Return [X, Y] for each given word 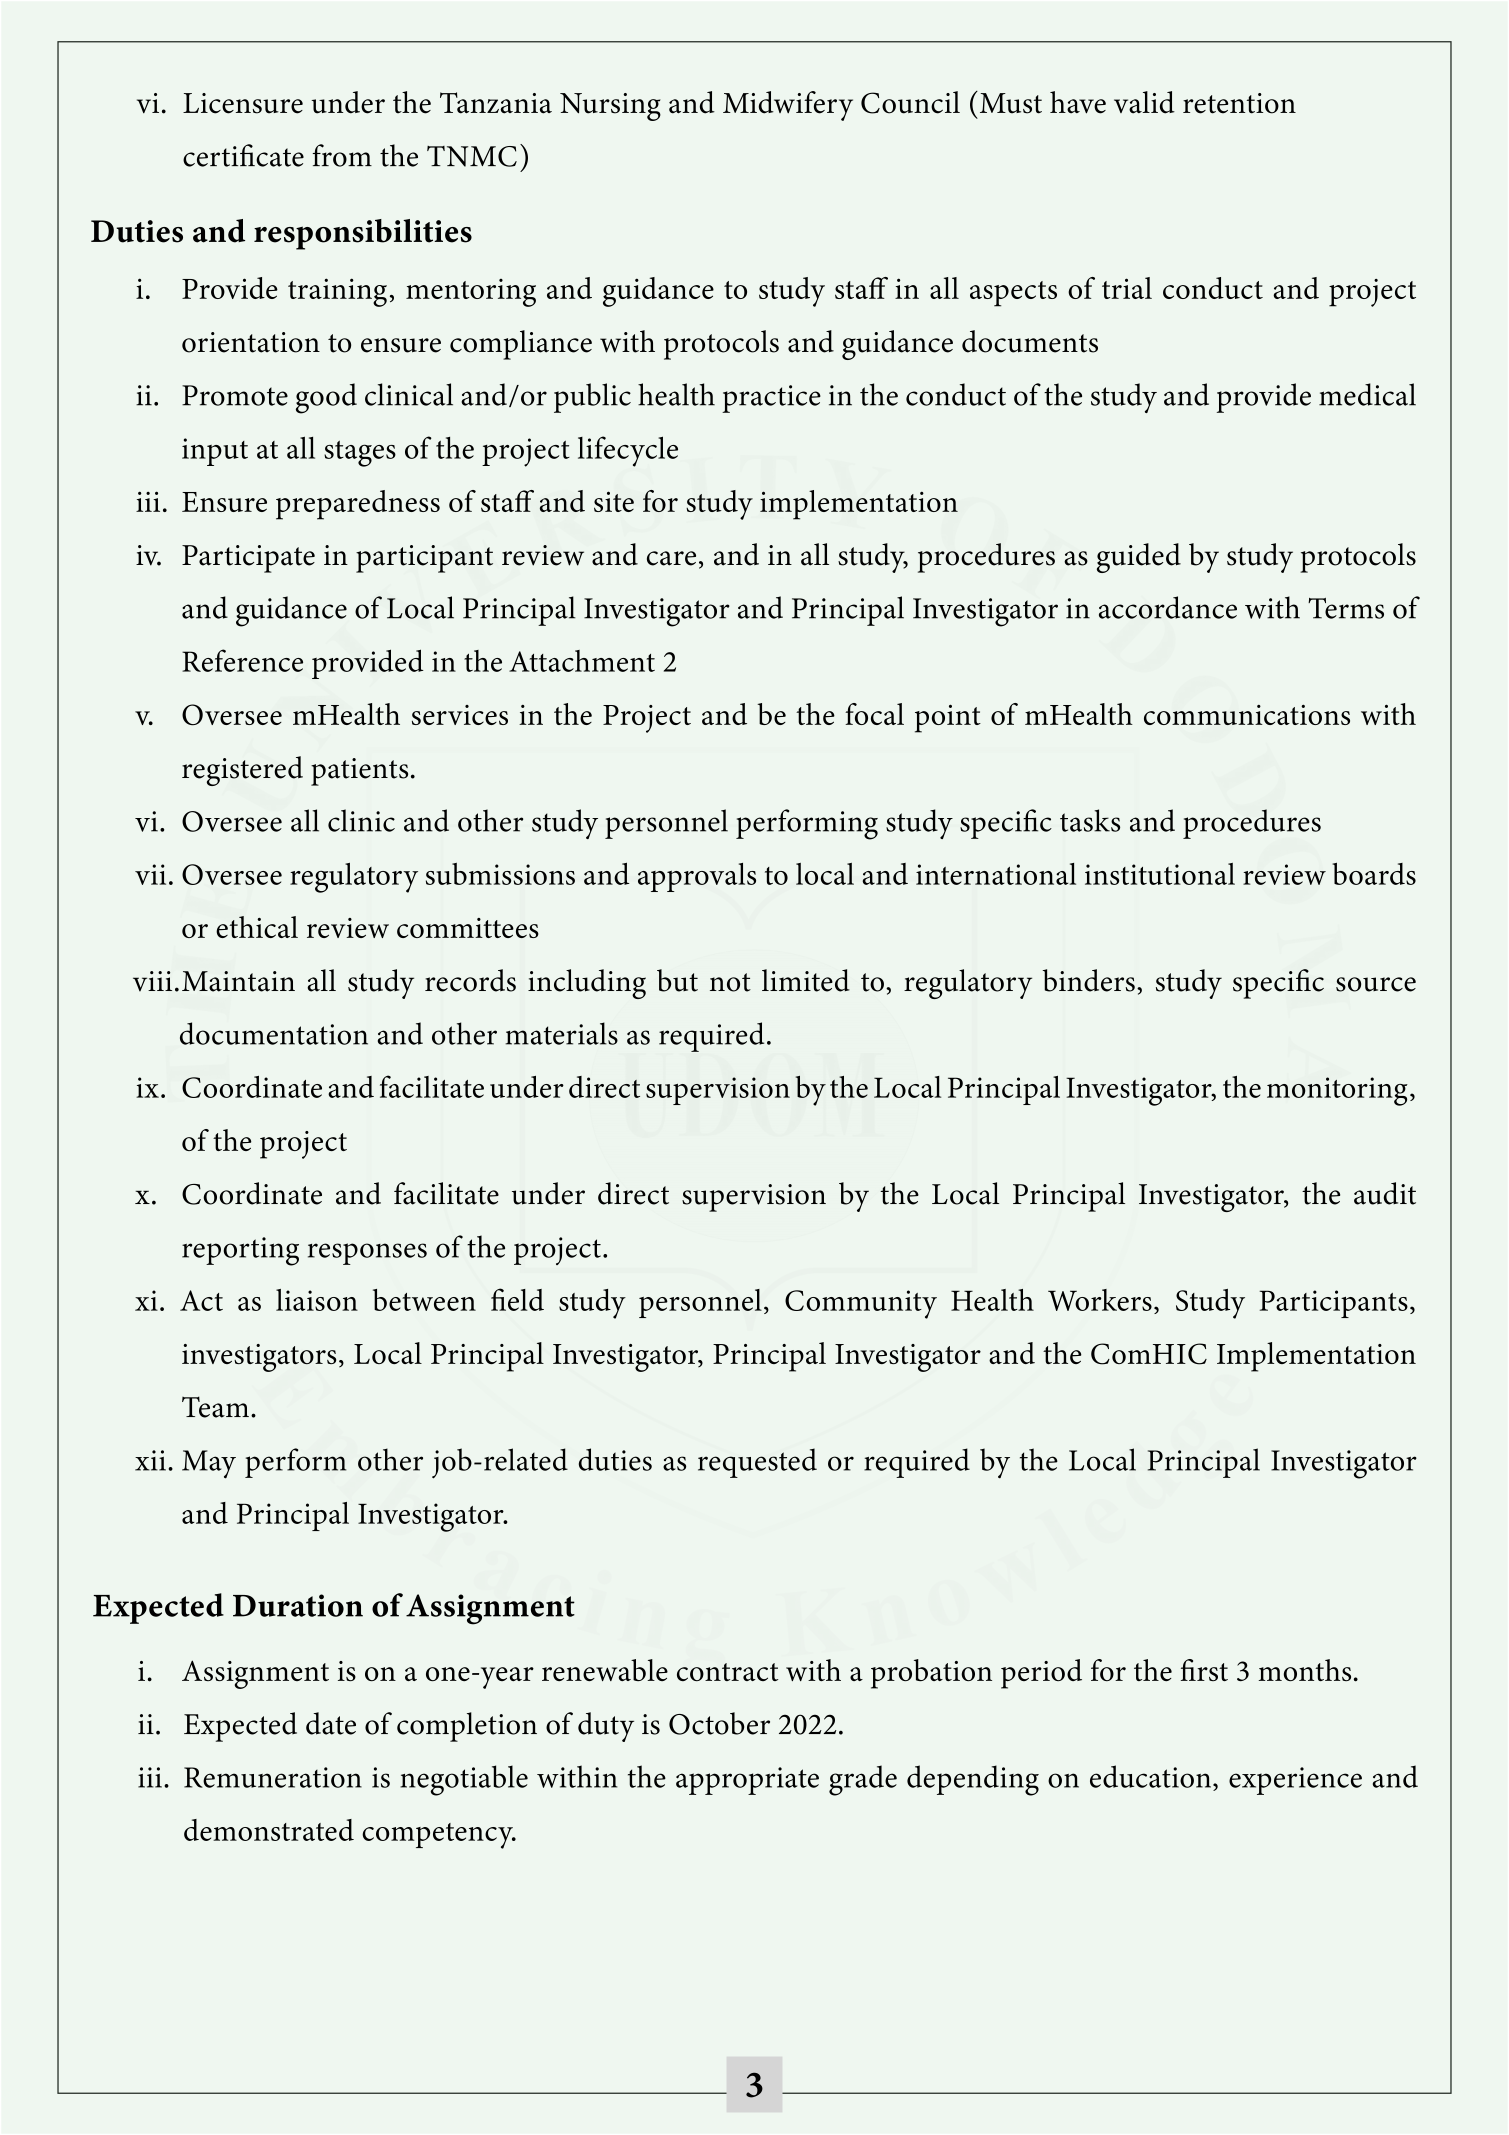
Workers [1100, 1300]
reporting [240, 1251]
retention [1239, 103]
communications [1247, 715]
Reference [242, 660]
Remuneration [273, 1777]
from [342, 155]
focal [874, 714]
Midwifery [788, 106]
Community [861, 1304]
